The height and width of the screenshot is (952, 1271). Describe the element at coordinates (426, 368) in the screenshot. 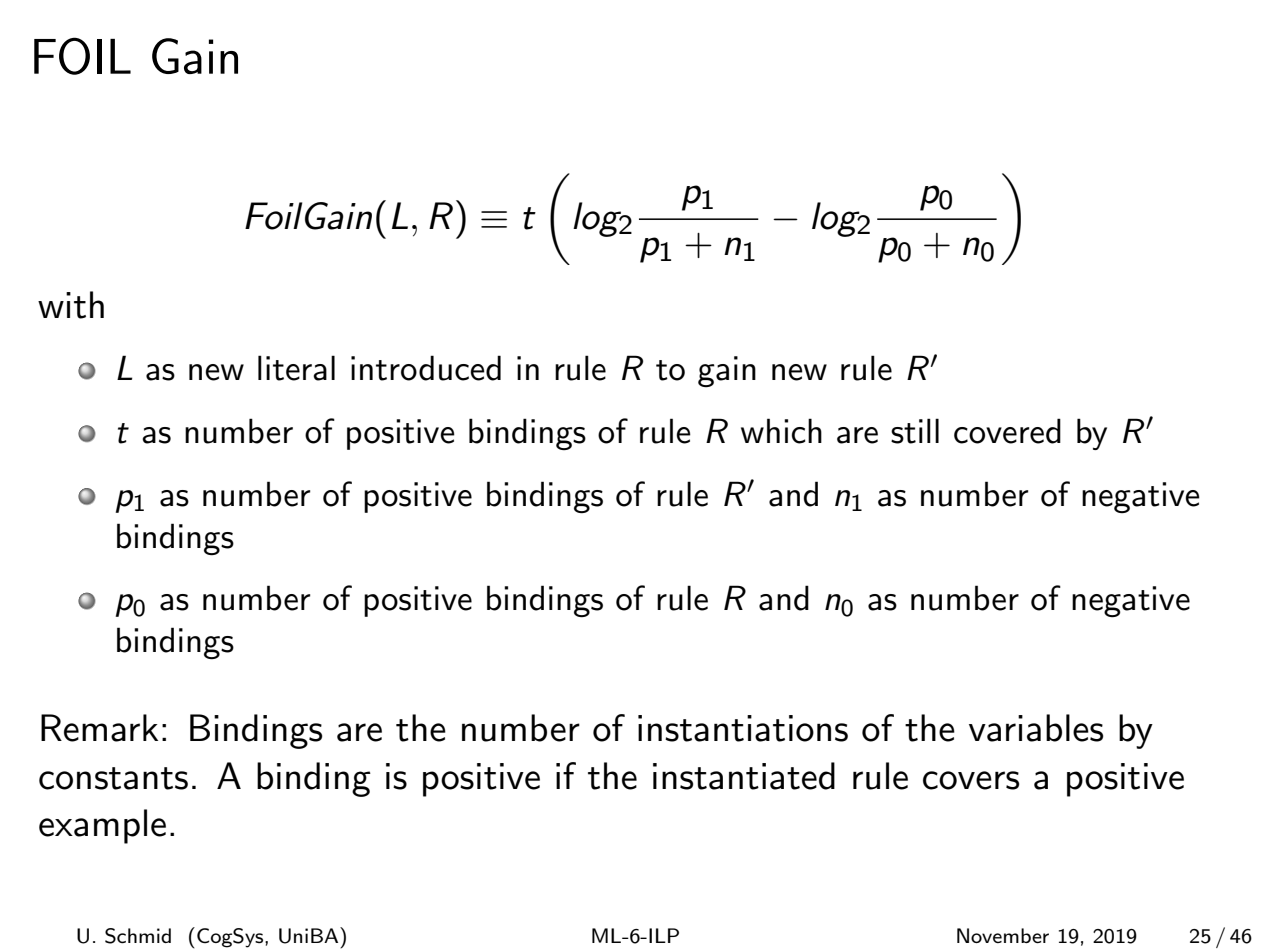

I see `introduced` at that location.
